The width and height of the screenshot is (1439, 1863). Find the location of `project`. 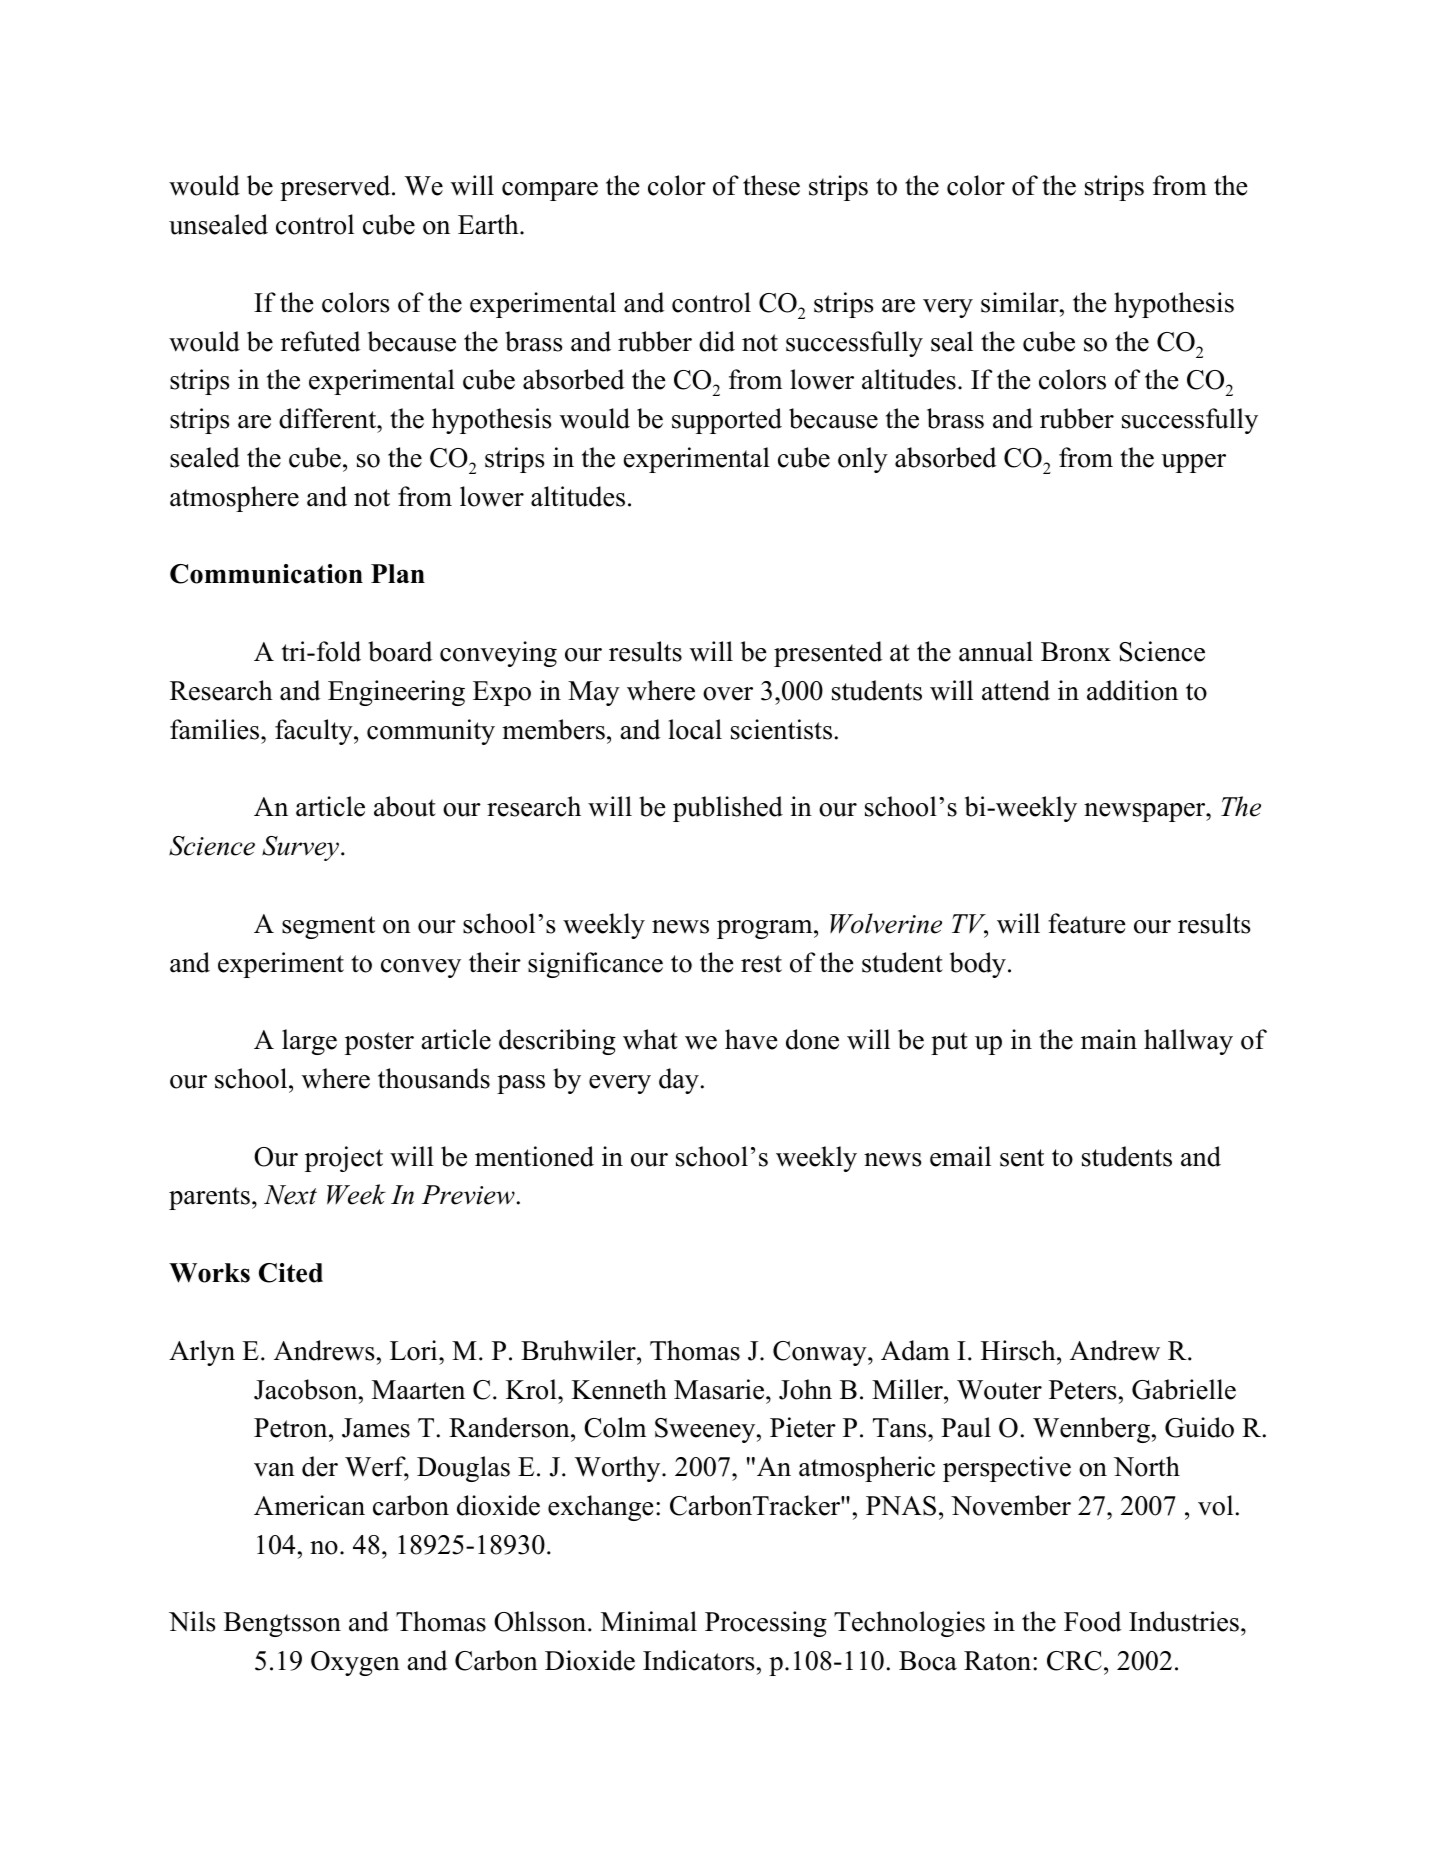

project is located at coordinates (344, 1159).
